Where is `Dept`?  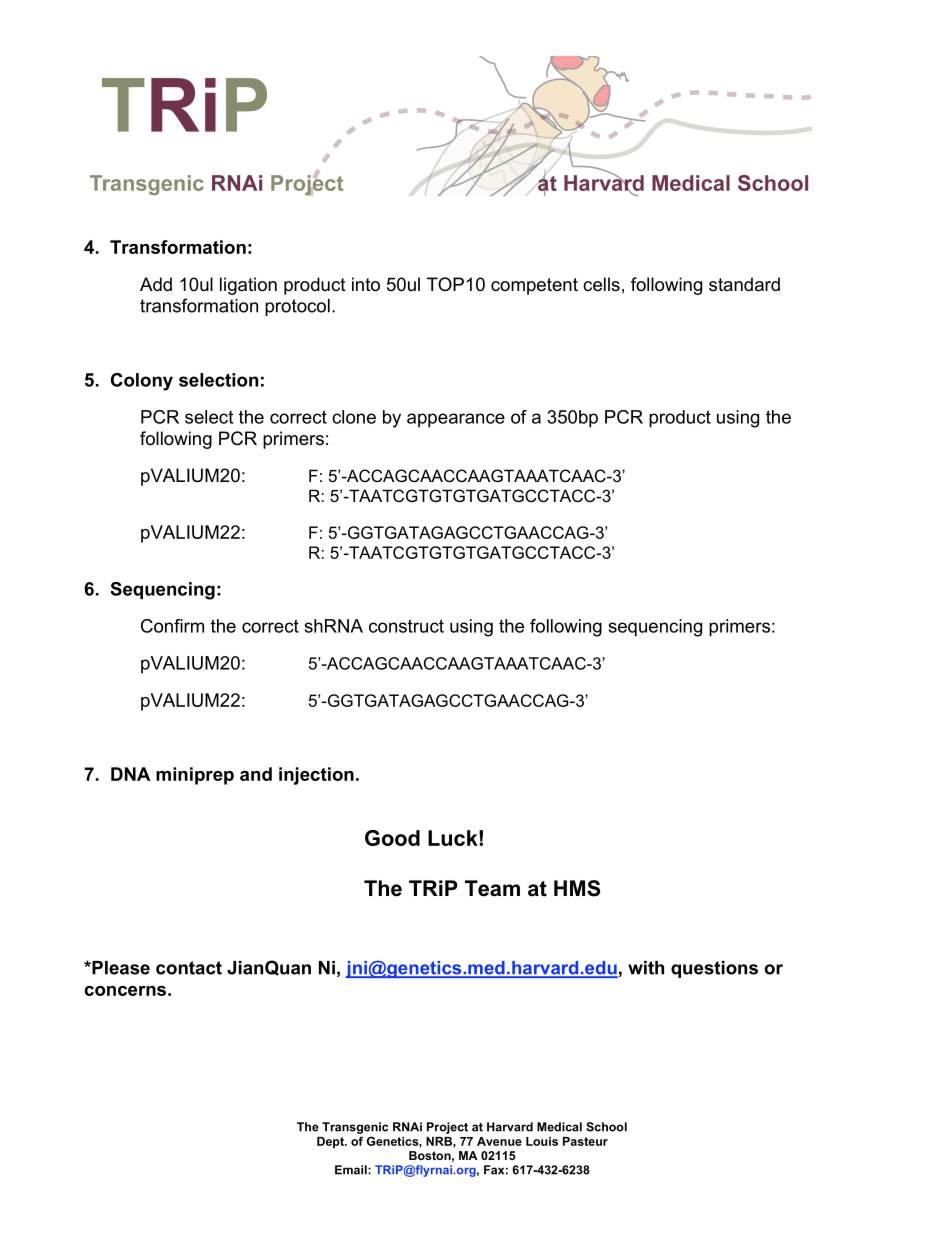 Dept is located at coordinates (331, 1142).
